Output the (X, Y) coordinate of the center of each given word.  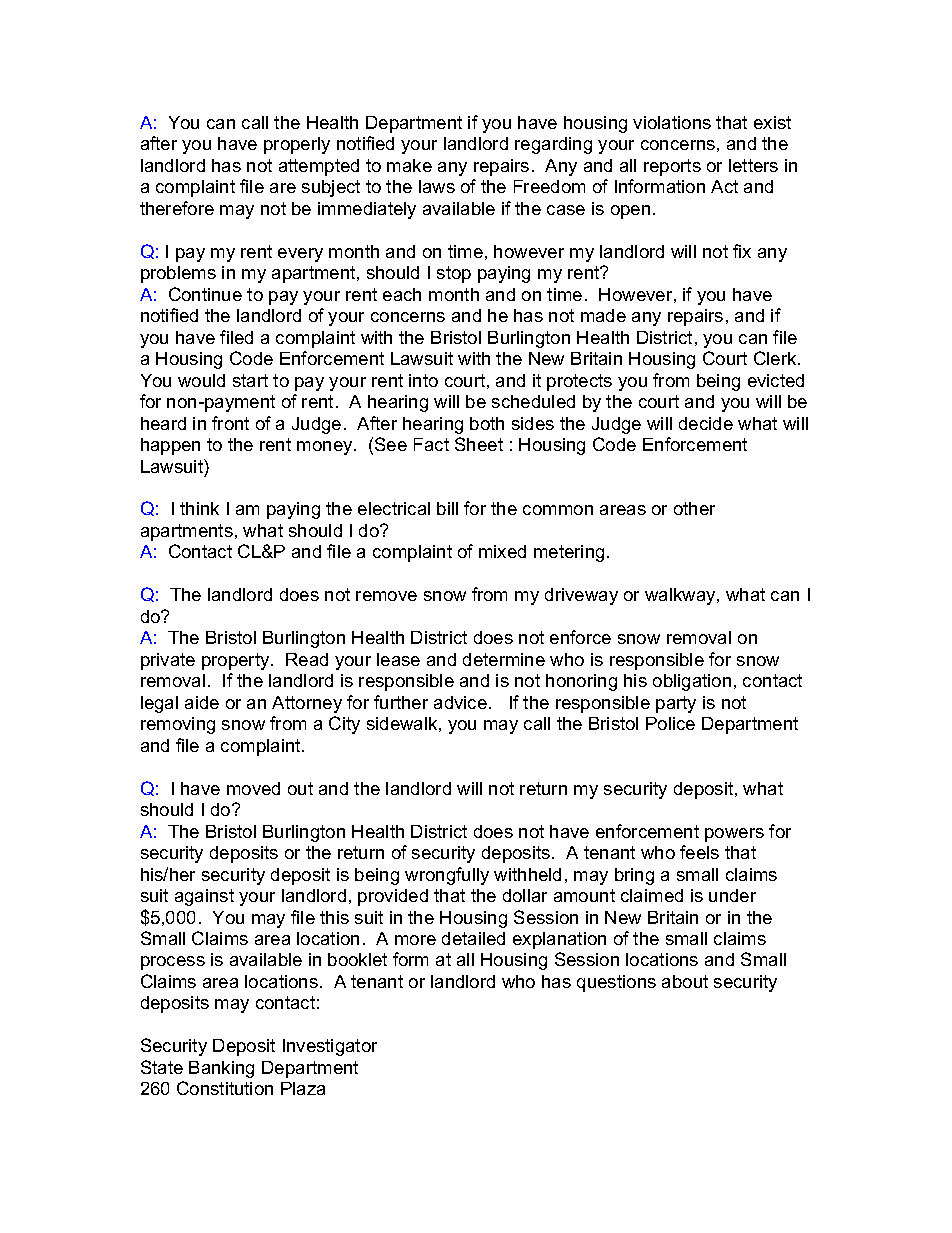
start (250, 380)
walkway (681, 596)
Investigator (330, 1047)
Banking (221, 1069)
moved (253, 788)
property (237, 661)
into (423, 380)
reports (672, 167)
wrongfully (447, 876)
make (409, 165)
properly (297, 145)
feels (699, 852)
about (685, 981)
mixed (502, 551)
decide (706, 423)
